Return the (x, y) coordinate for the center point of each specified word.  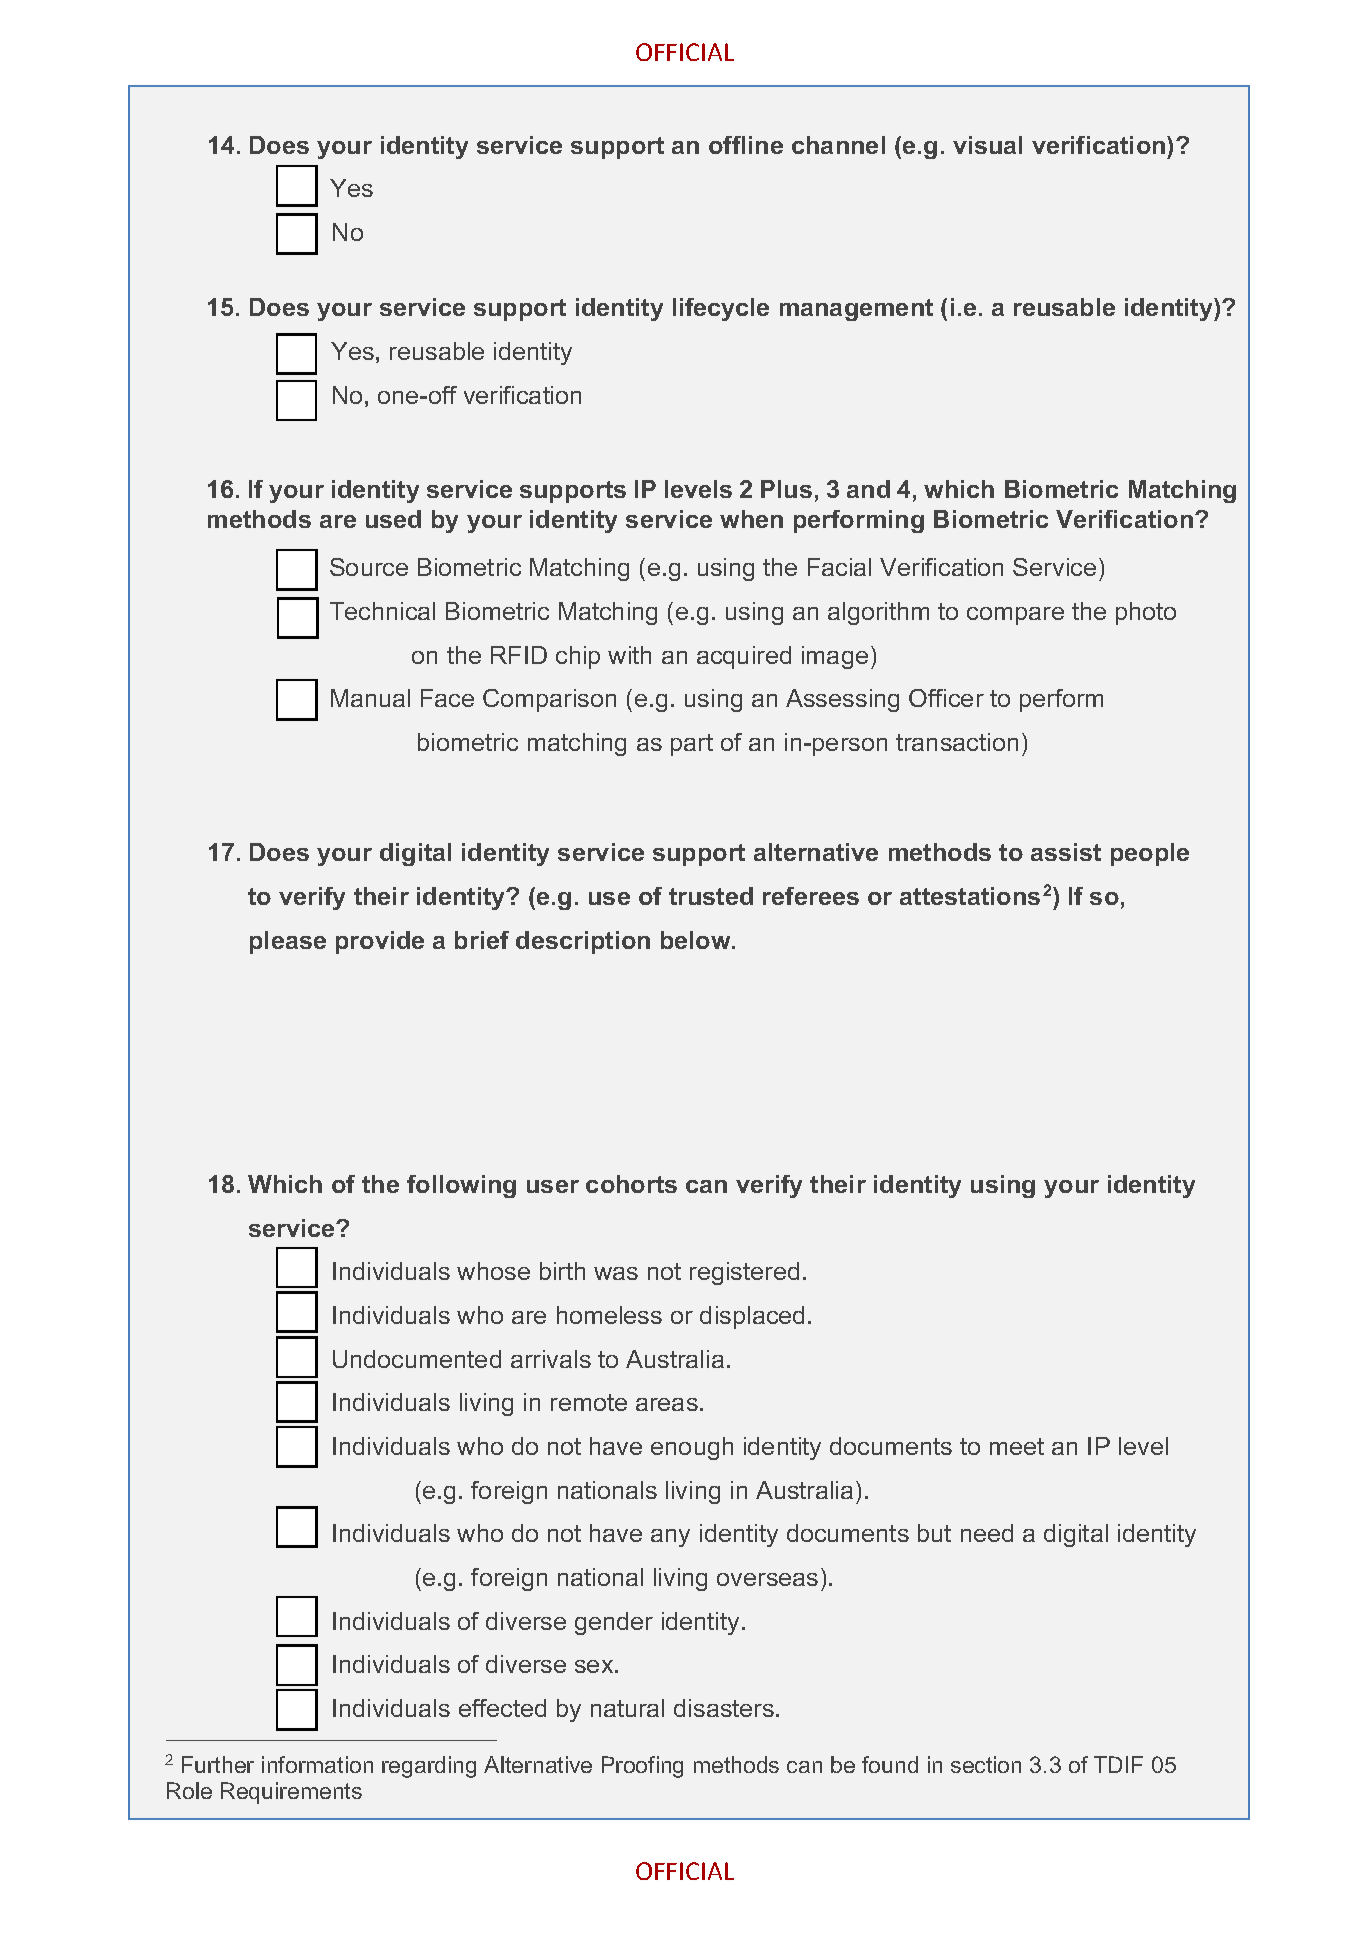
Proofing (642, 1767)
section (986, 1764)
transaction (957, 742)
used (393, 519)
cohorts (631, 1184)
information (317, 1764)
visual (987, 145)
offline (746, 145)
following (461, 1186)
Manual (370, 698)
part (692, 745)
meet (1017, 1446)
